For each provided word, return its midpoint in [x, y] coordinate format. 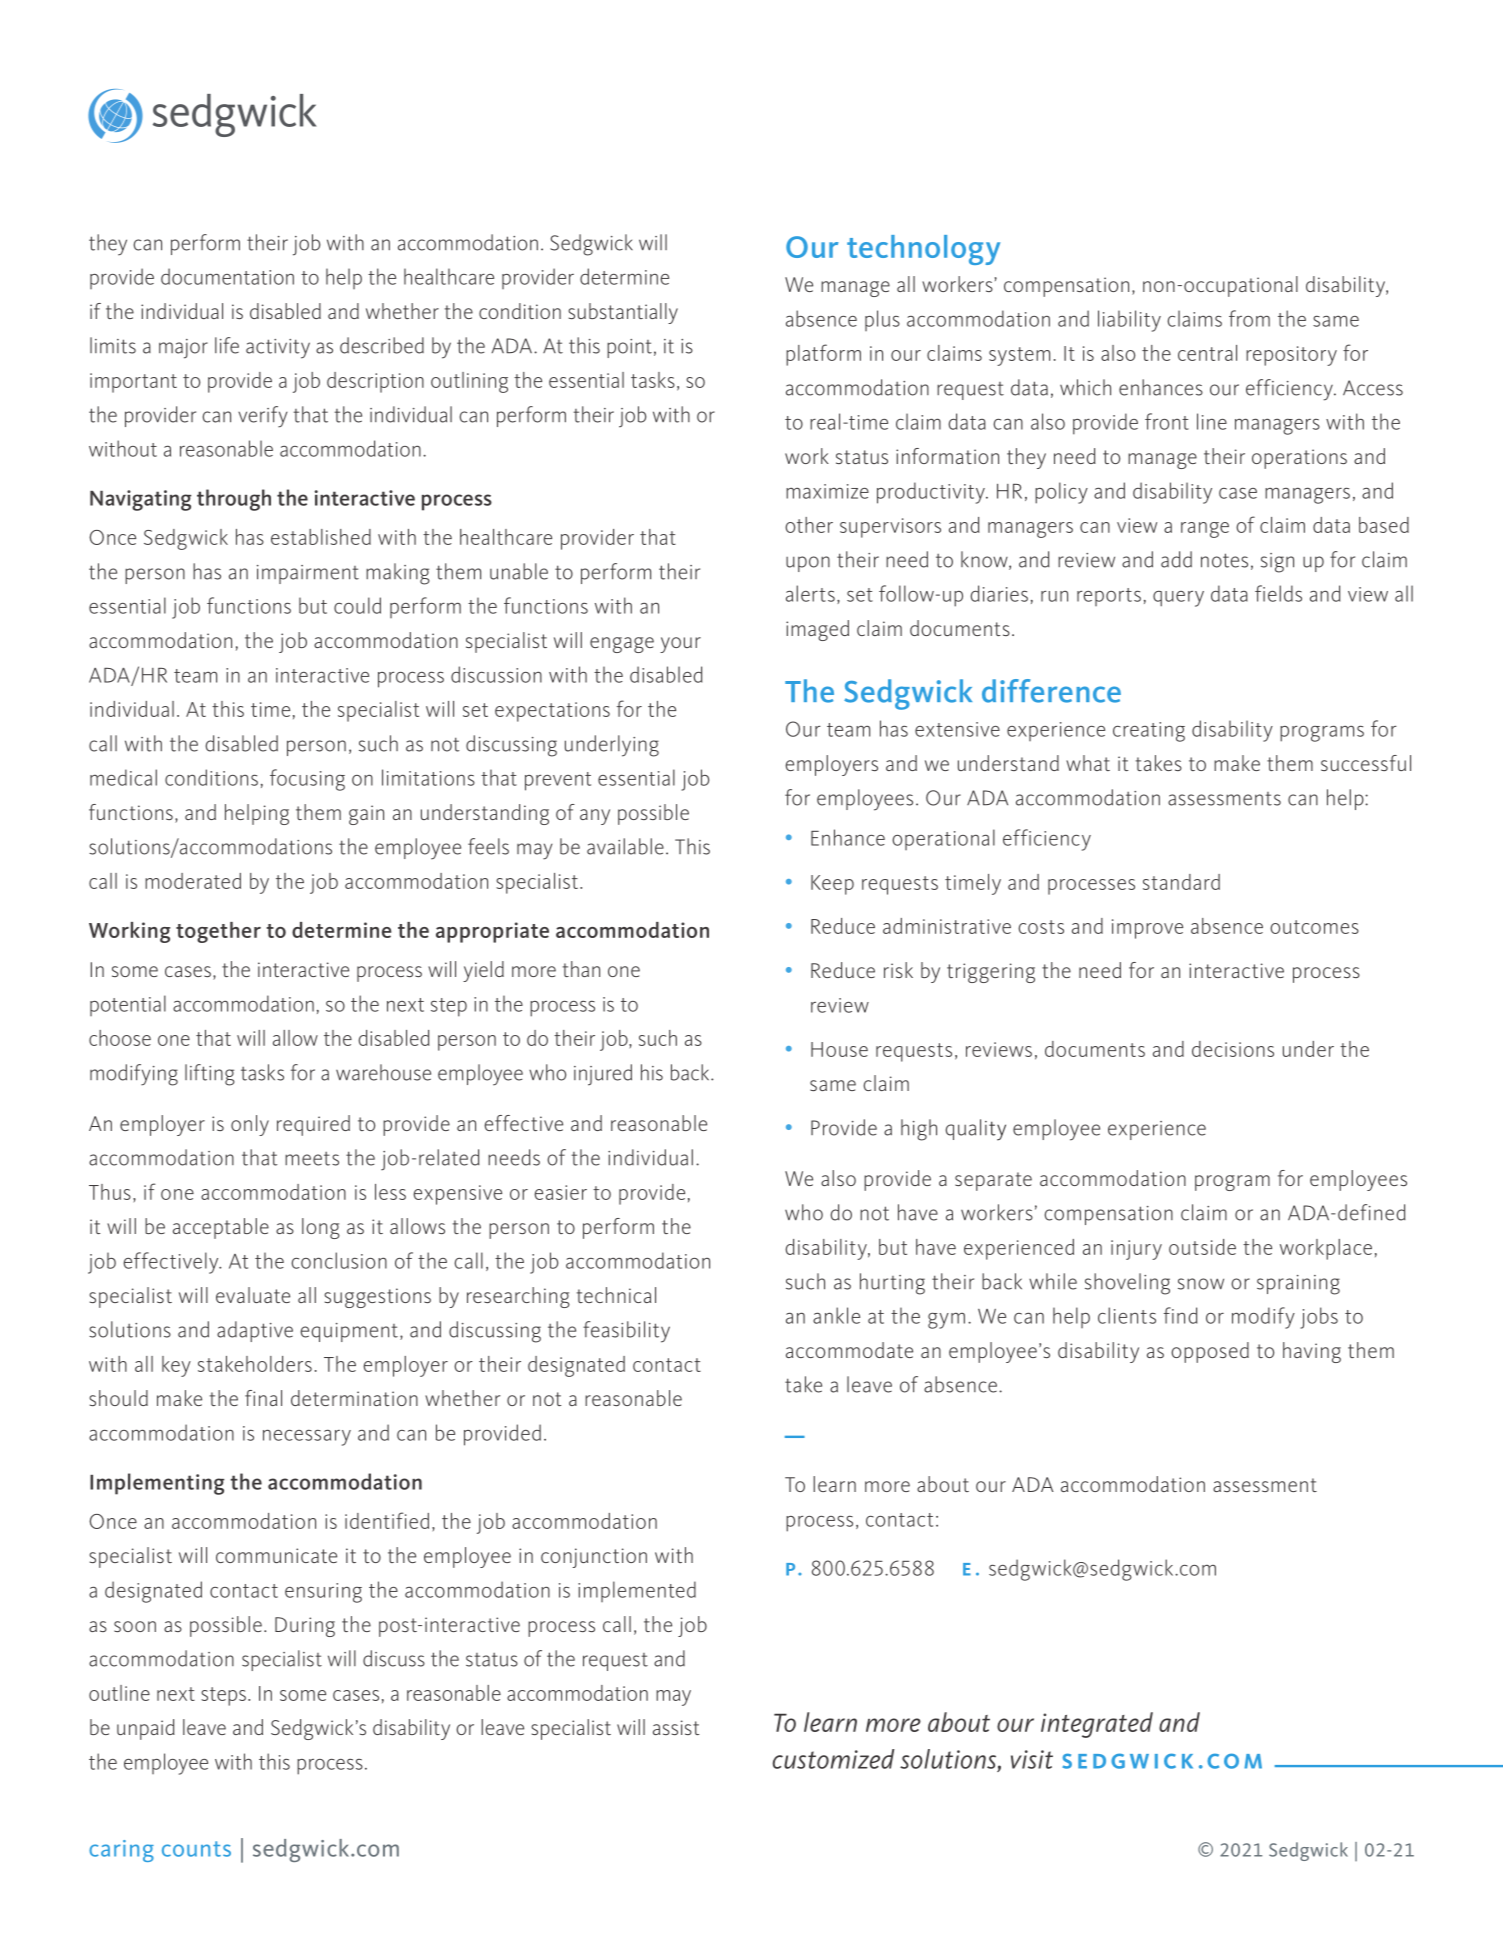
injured [603, 1075]
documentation [227, 276]
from [1249, 318]
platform [823, 355]
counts [196, 1849]
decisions [1233, 1049]
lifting [210, 1075]
